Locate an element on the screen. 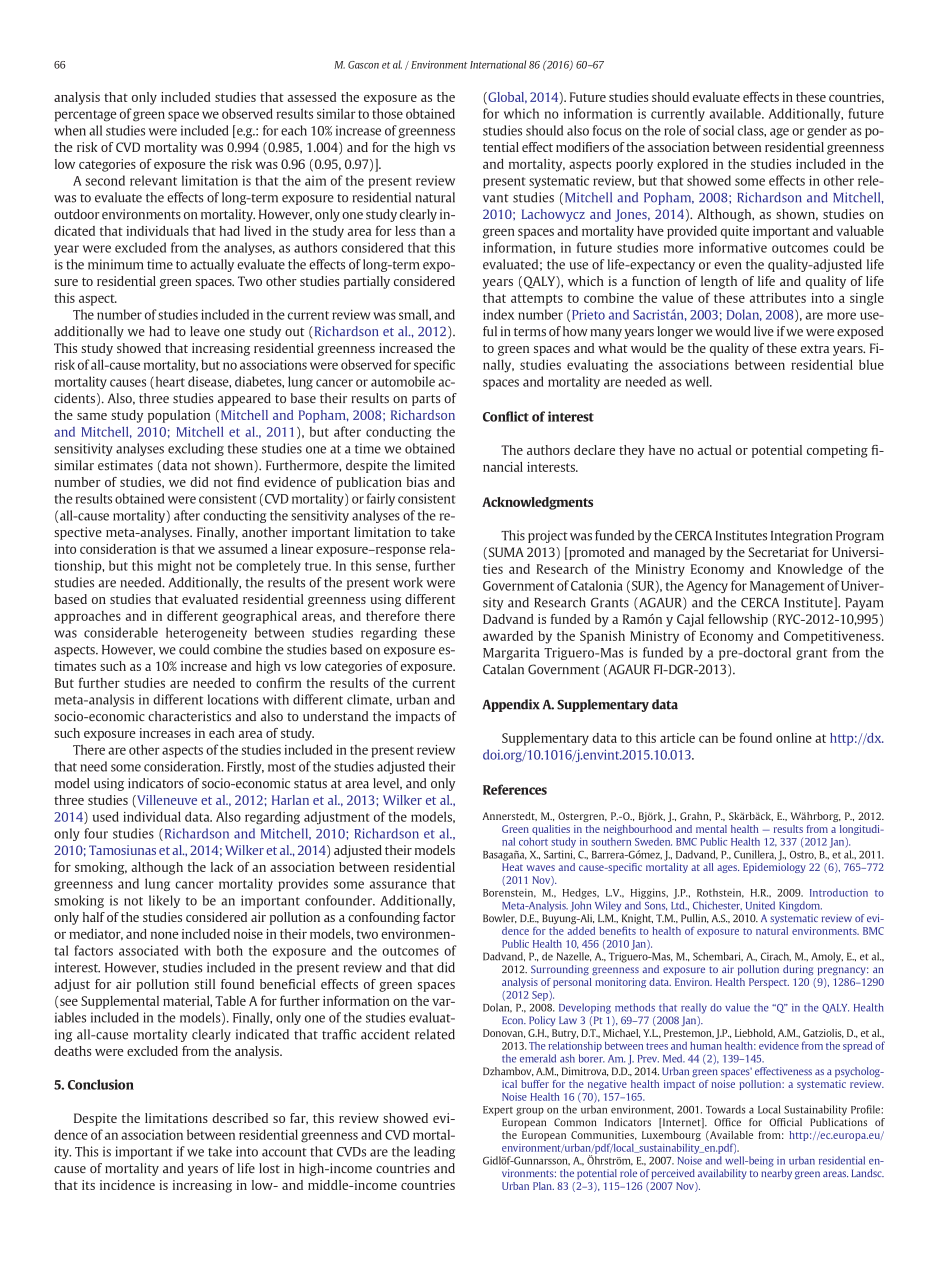  described is located at coordinates (240, 1118).
